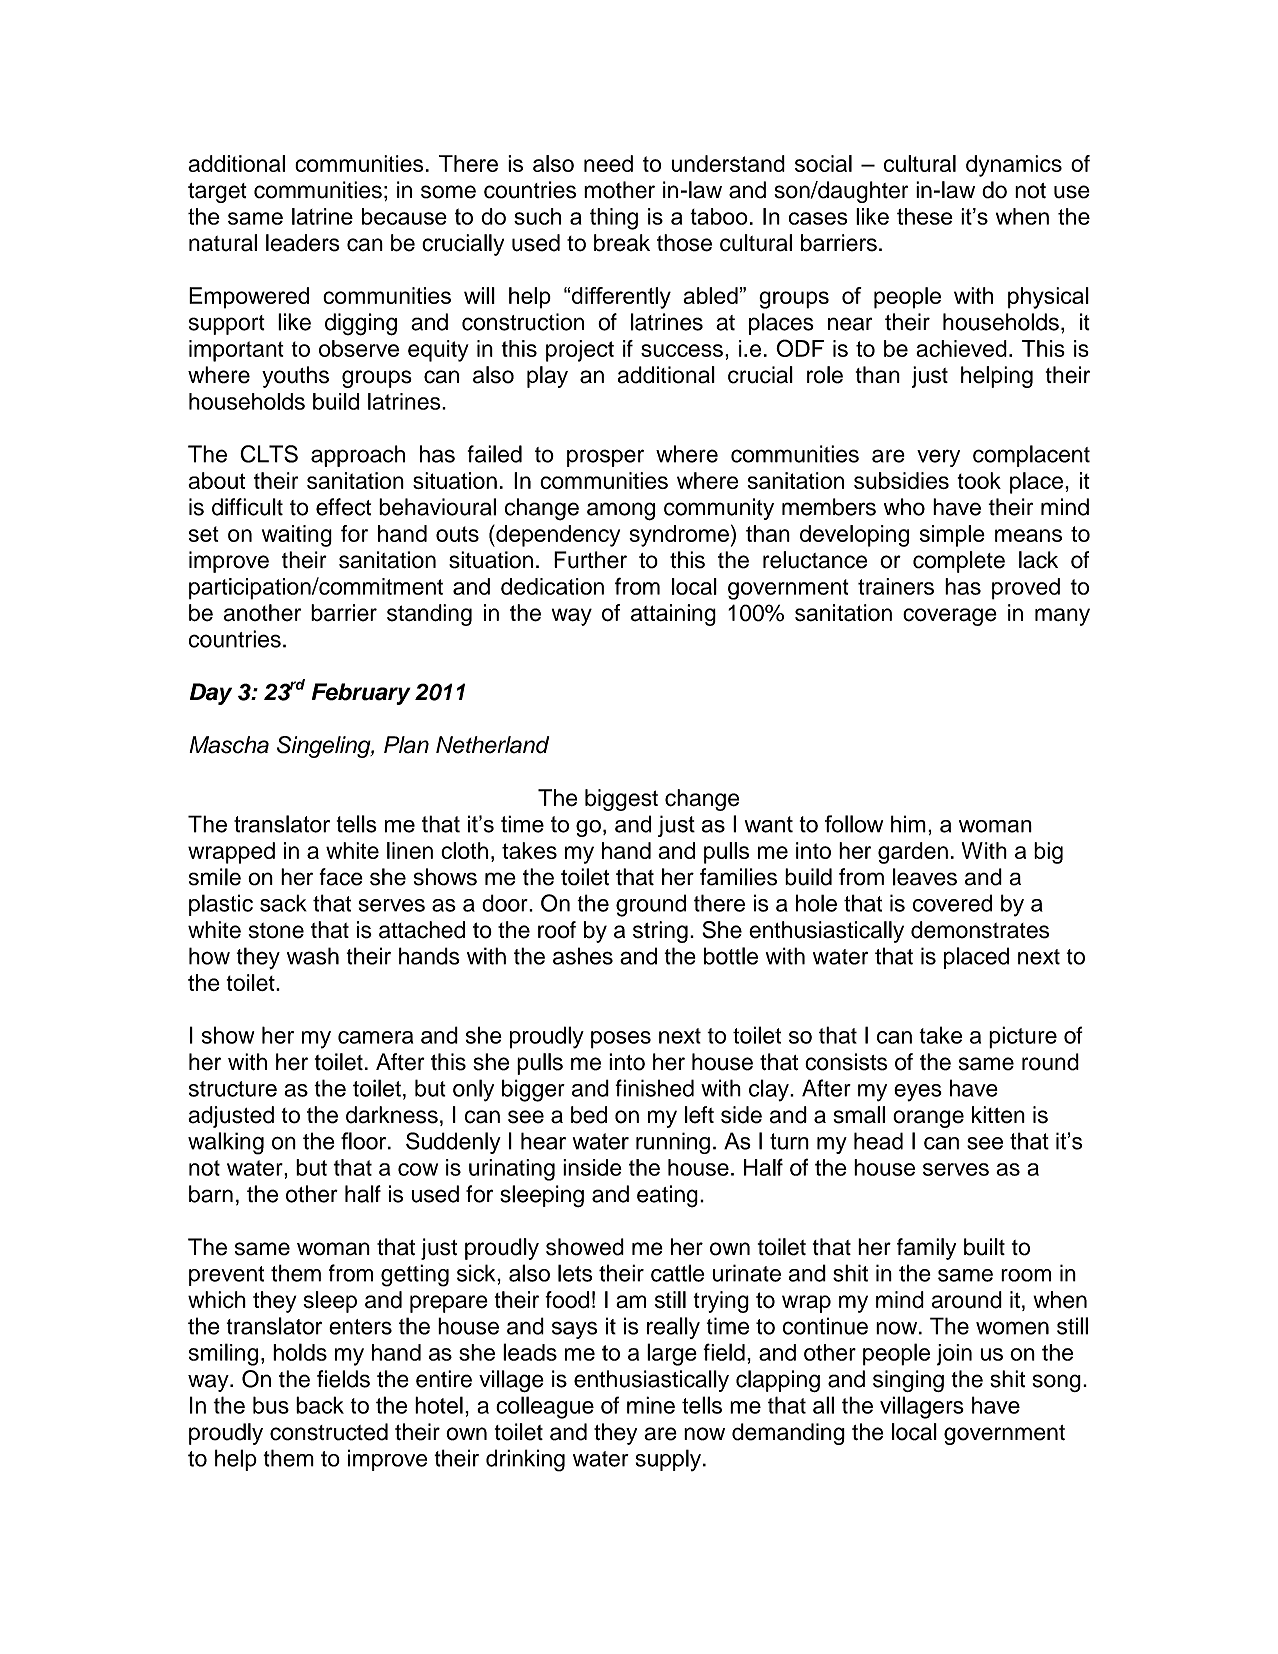 Image resolution: width=1278 pixels, height=1654 pixels. What do you see at coordinates (320, 1405) in the image?
I see `back` at bounding box center [320, 1405].
